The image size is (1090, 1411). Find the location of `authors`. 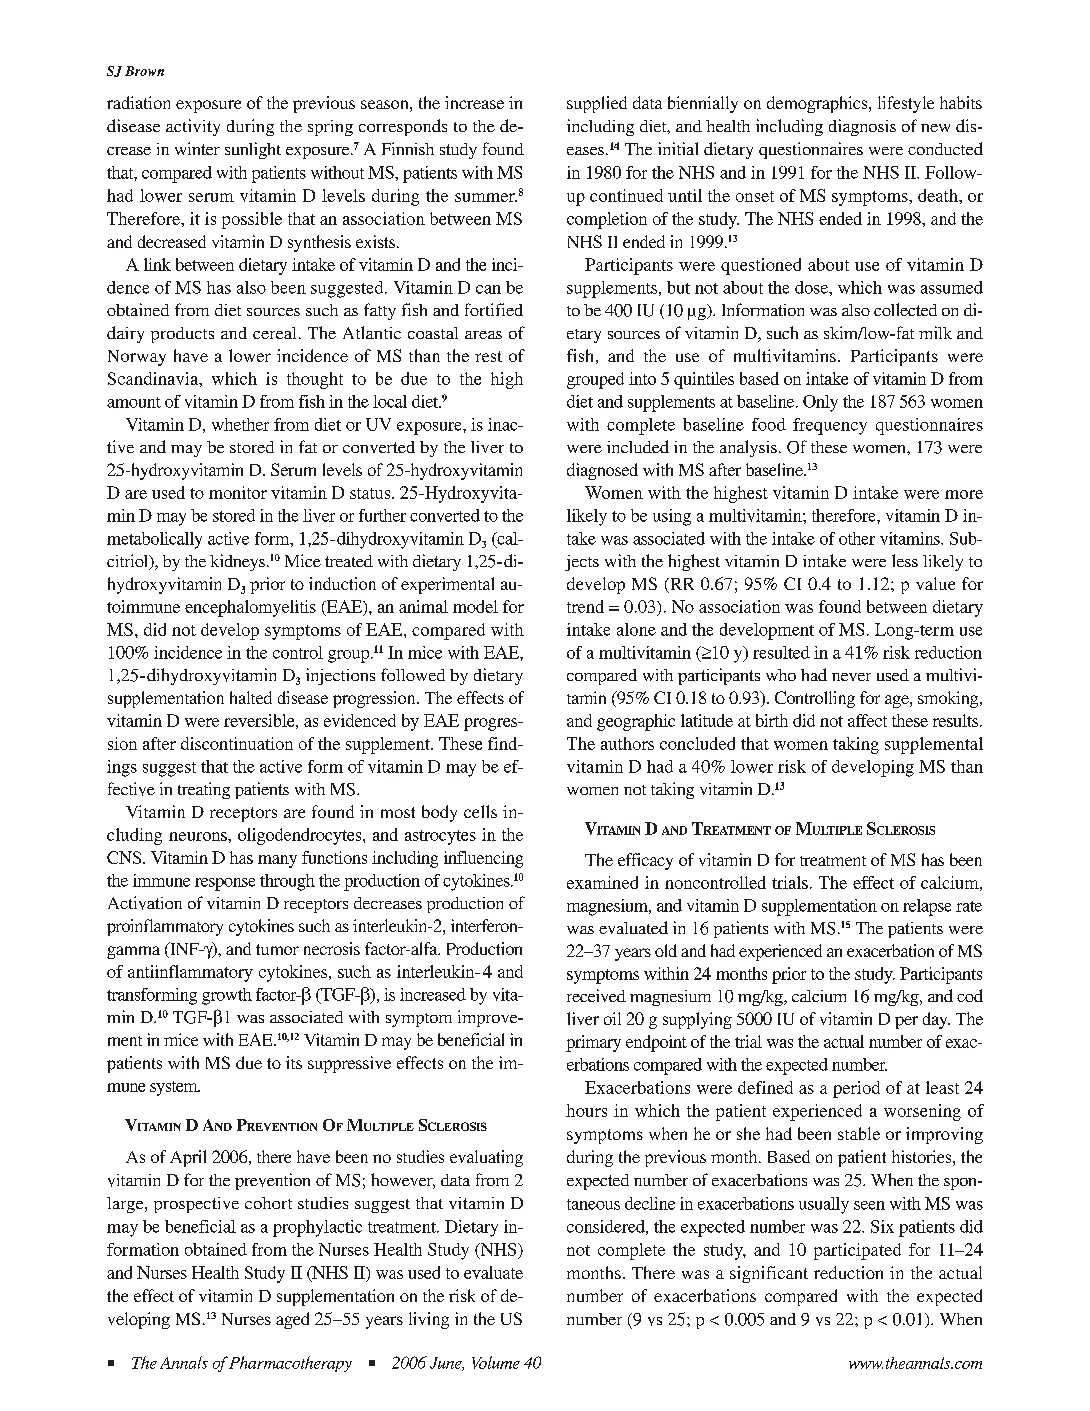

authors is located at coordinates (627, 743).
